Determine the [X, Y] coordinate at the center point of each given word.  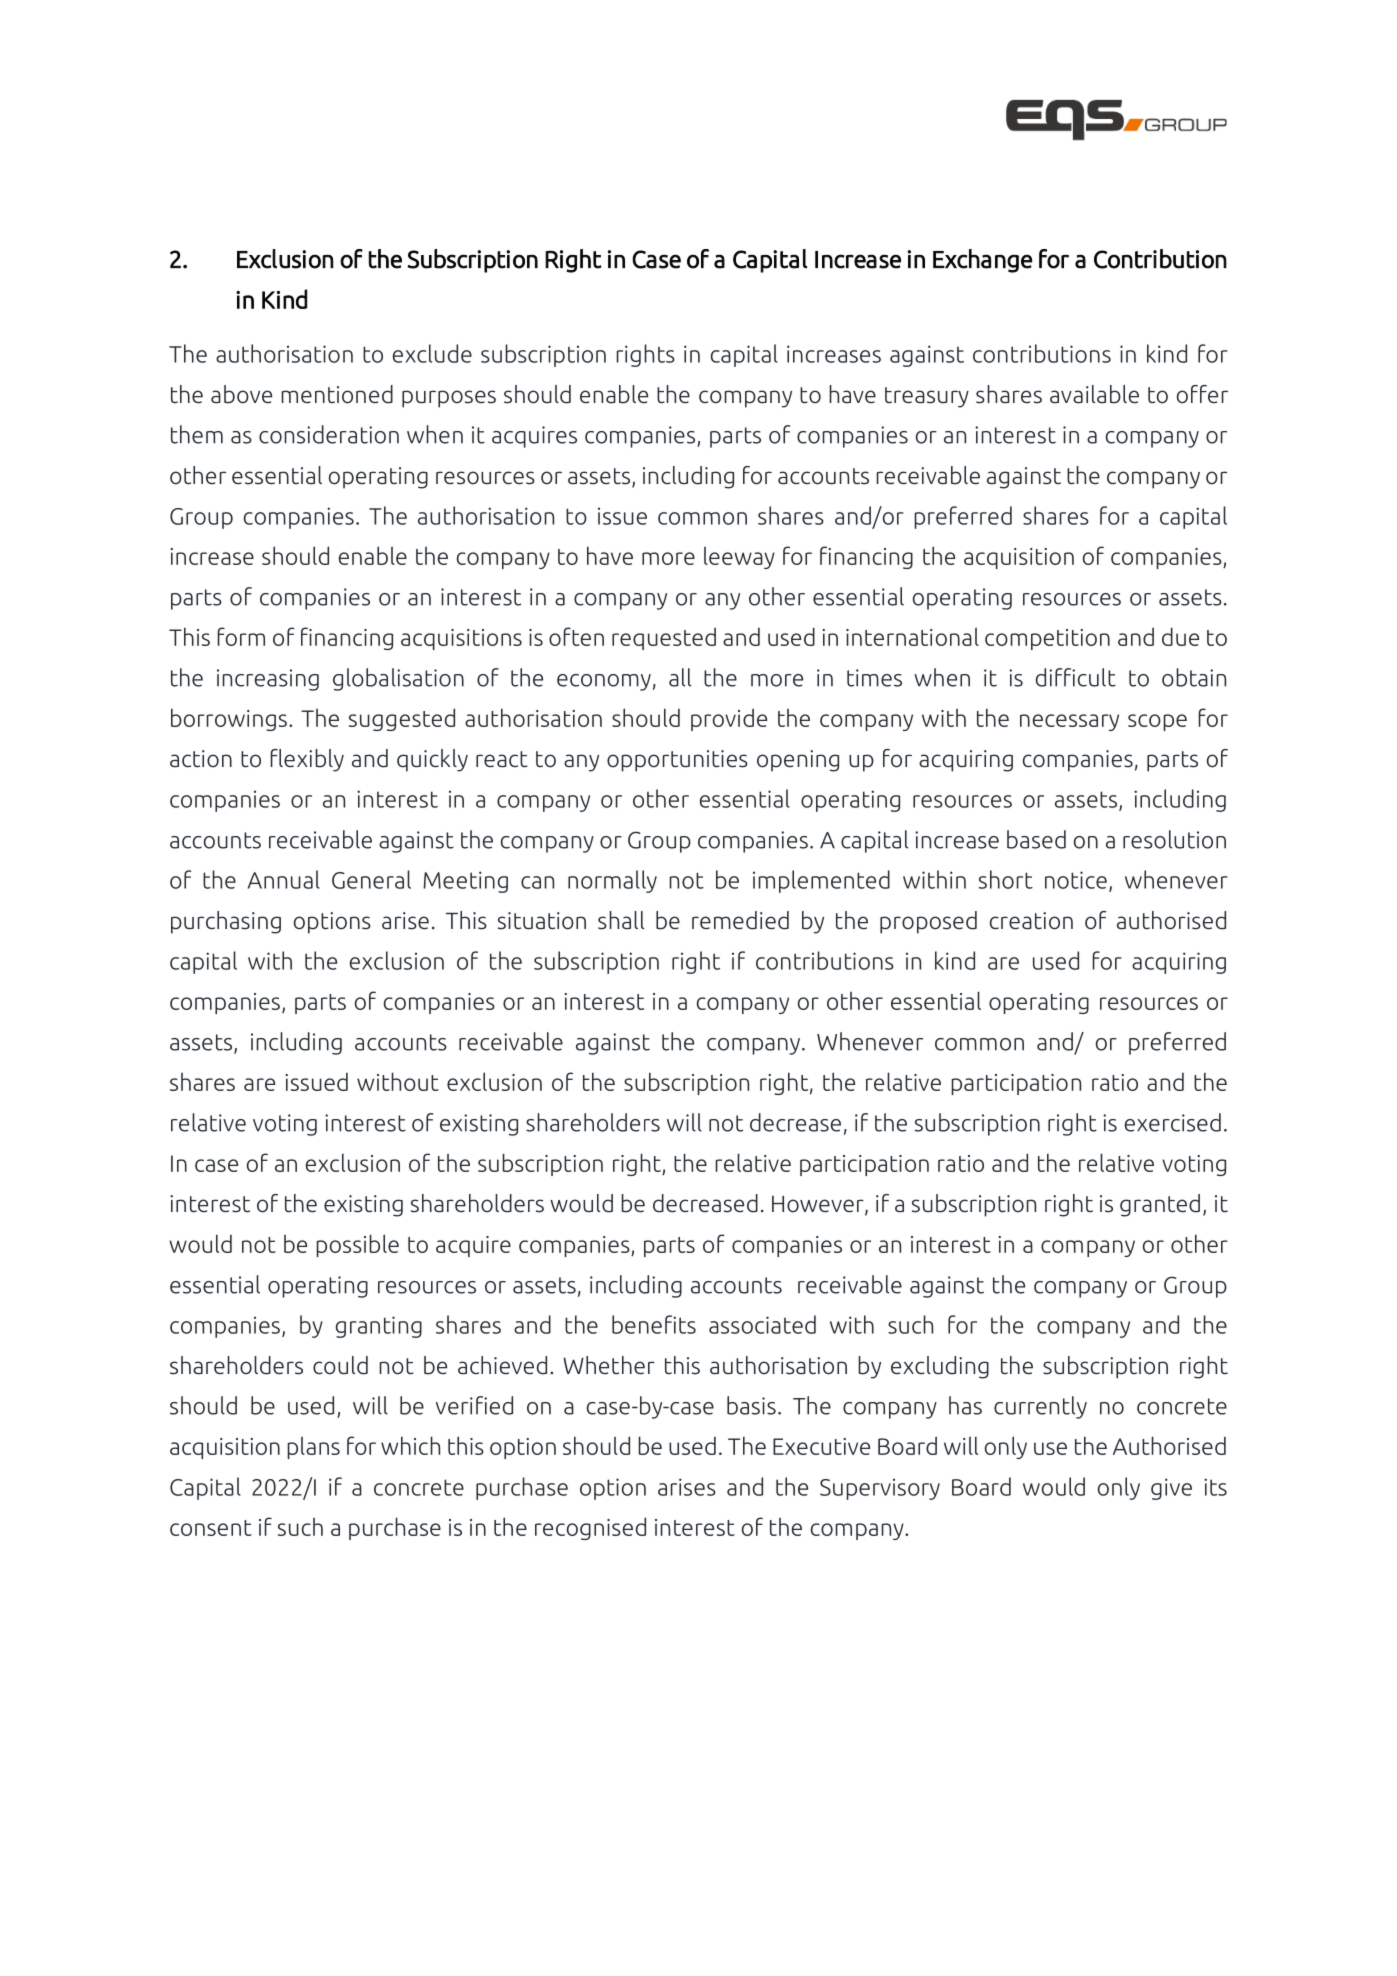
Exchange [982, 261]
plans [313, 1447]
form [241, 636]
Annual [284, 879]
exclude [432, 353]
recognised [590, 1528]
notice [1076, 880]
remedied [740, 920]
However [819, 1205]
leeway [739, 557]
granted [1160, 1205]
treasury [927, 397]
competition [1047, 639]
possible [357, 1245]
